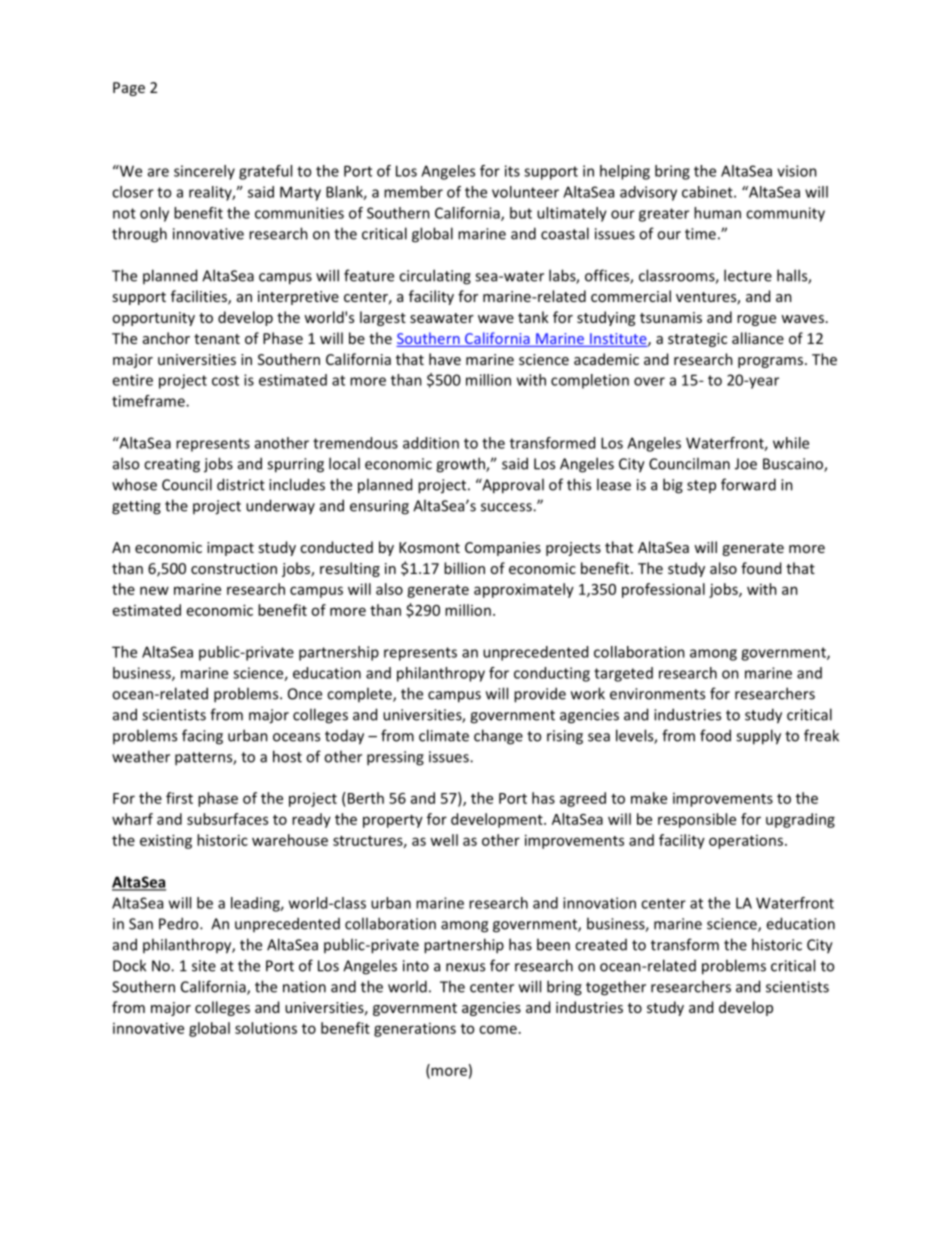  Describe the element at coordinates (445, 359) in the document. I see `have` at that location.
